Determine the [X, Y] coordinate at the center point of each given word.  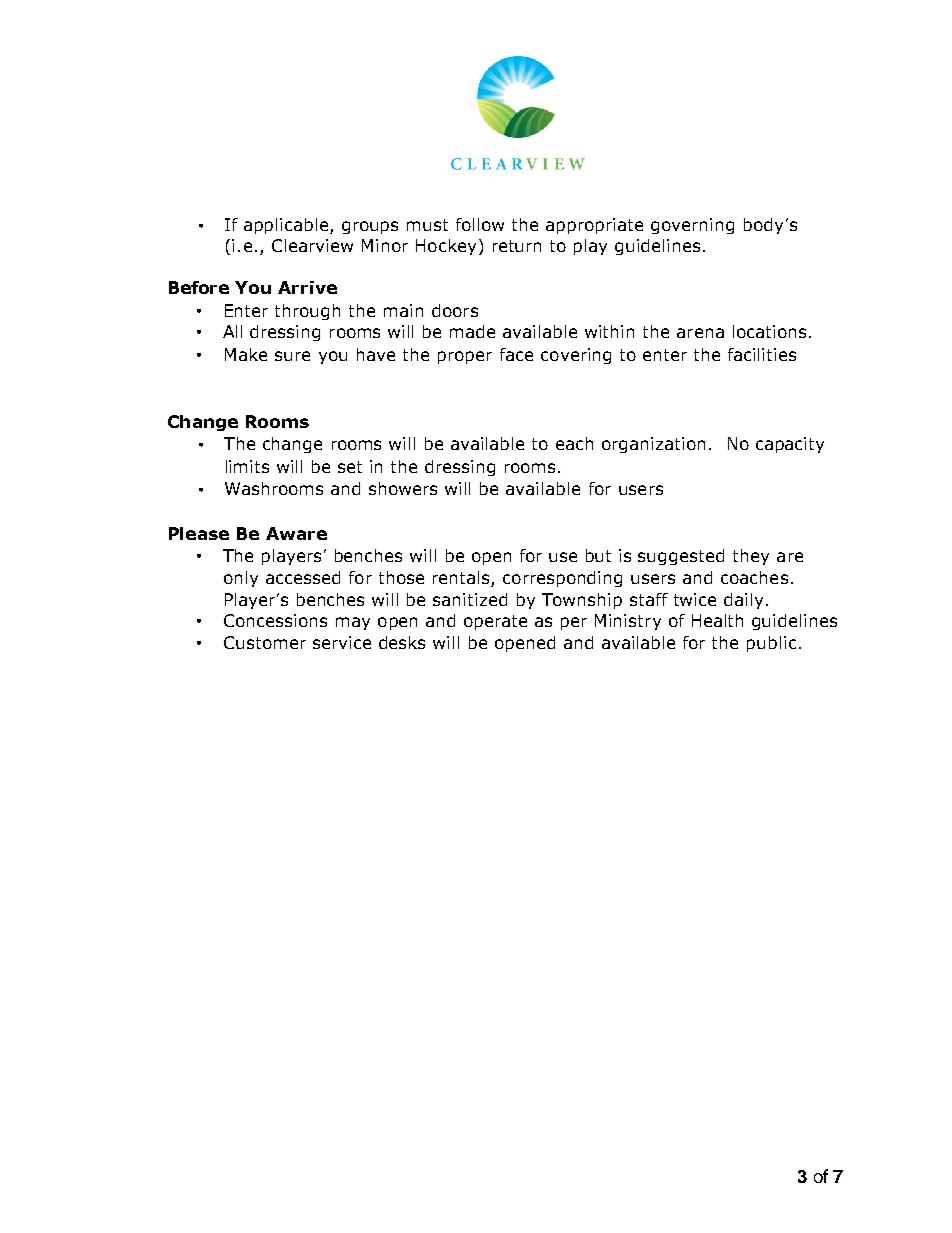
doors [455, 310]
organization [653, 445]
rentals [462, 579]
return [517, 246]
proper [465, 357]
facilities [762, 354]
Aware [296, 533]
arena [700, 333]
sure [292, 356]
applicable [287, 226]
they [751, 557]
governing [692, 226]
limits [247, 466]
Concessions [275, 620]
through [307, 312]
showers [403, 488]
